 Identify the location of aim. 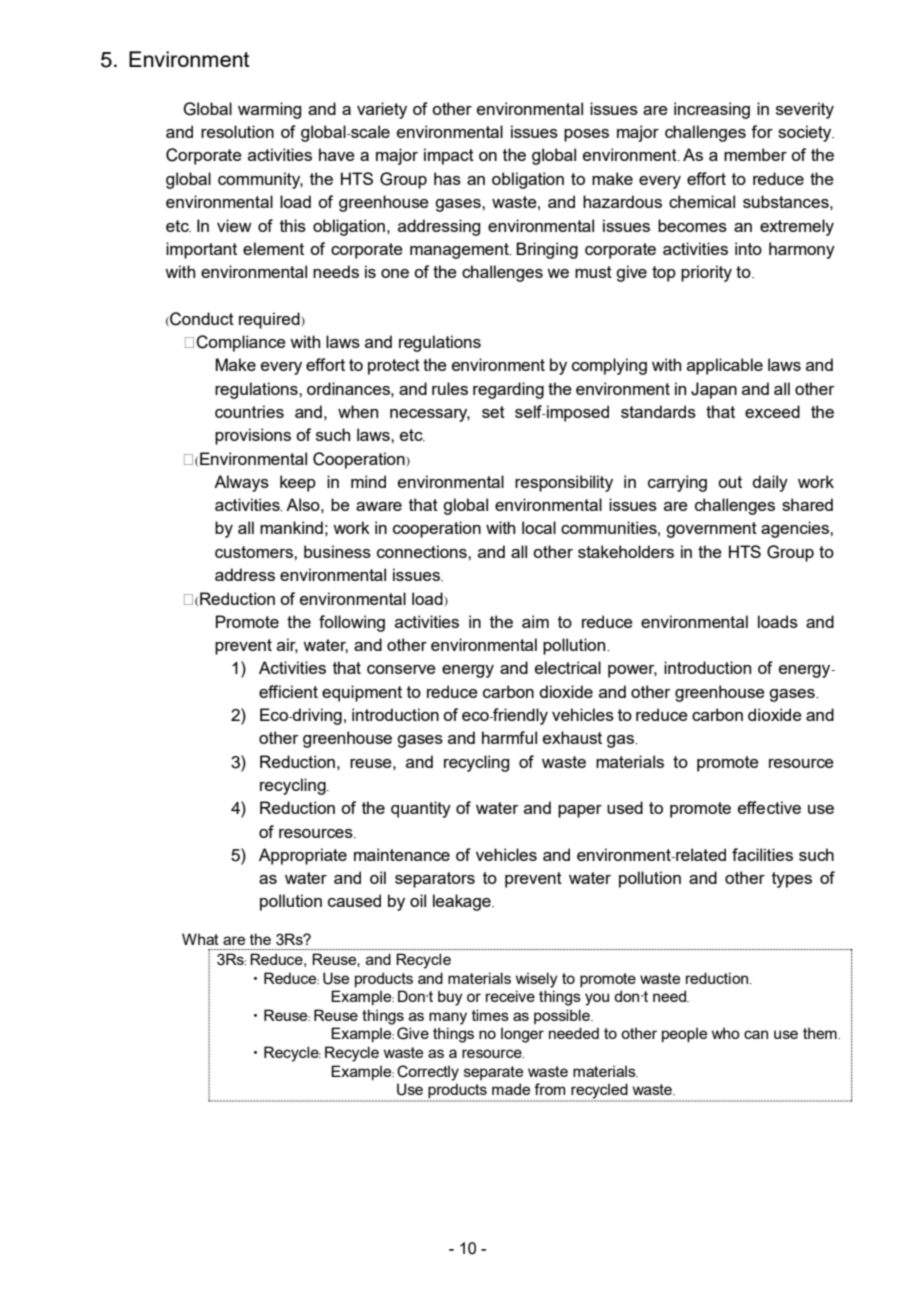
(535, 621).
